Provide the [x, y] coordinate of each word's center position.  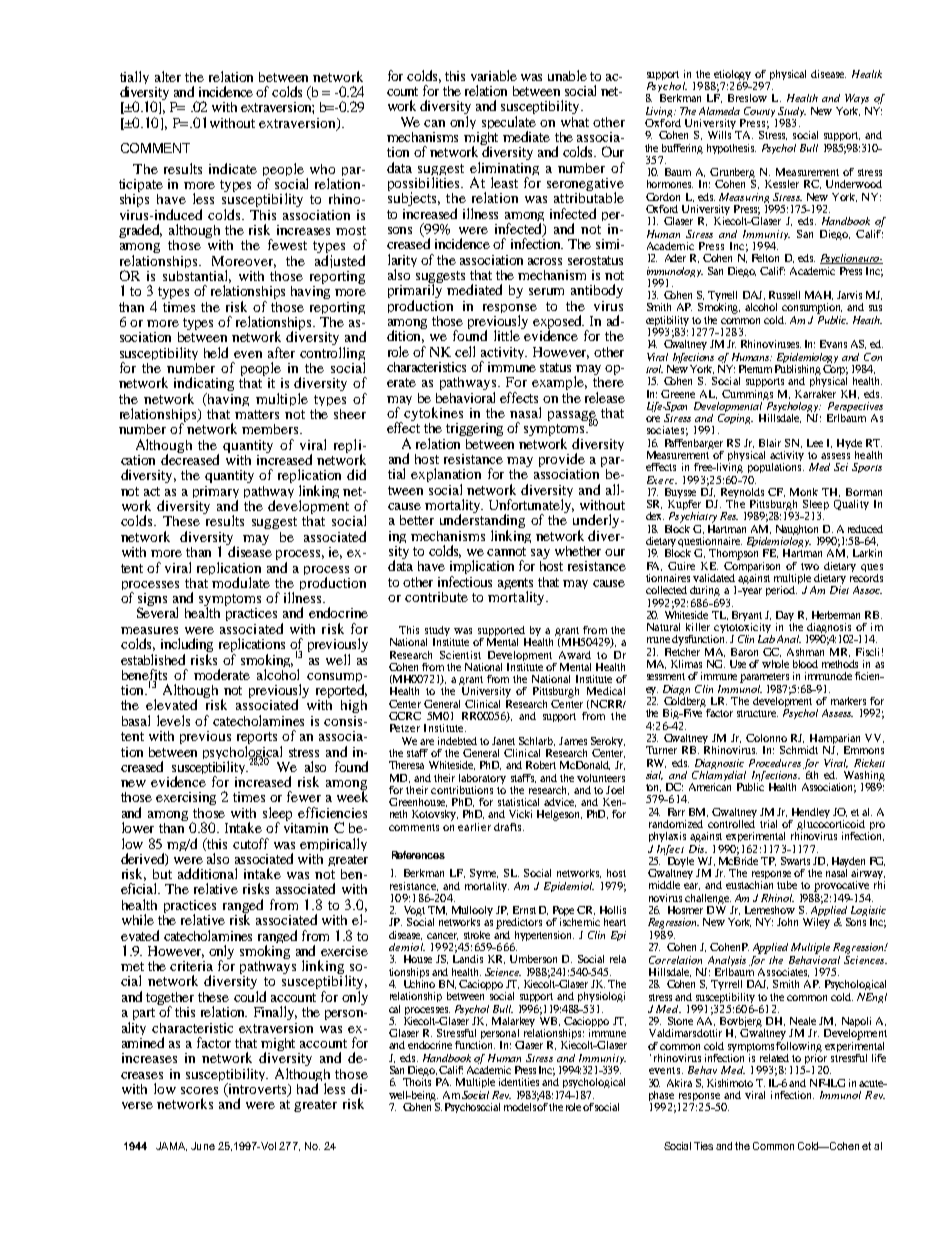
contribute [436, 597]
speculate [509, 124]
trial [768, 824]
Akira [679, 1083]
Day [785, 617]
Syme [484, 874]
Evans [833, 344]
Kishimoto [730, 1083]
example [559, 383]
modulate [241, 582]
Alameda [719, 111]
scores [199, 1090]
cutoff [251, 843]
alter [168, 76]
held [216, 352]
